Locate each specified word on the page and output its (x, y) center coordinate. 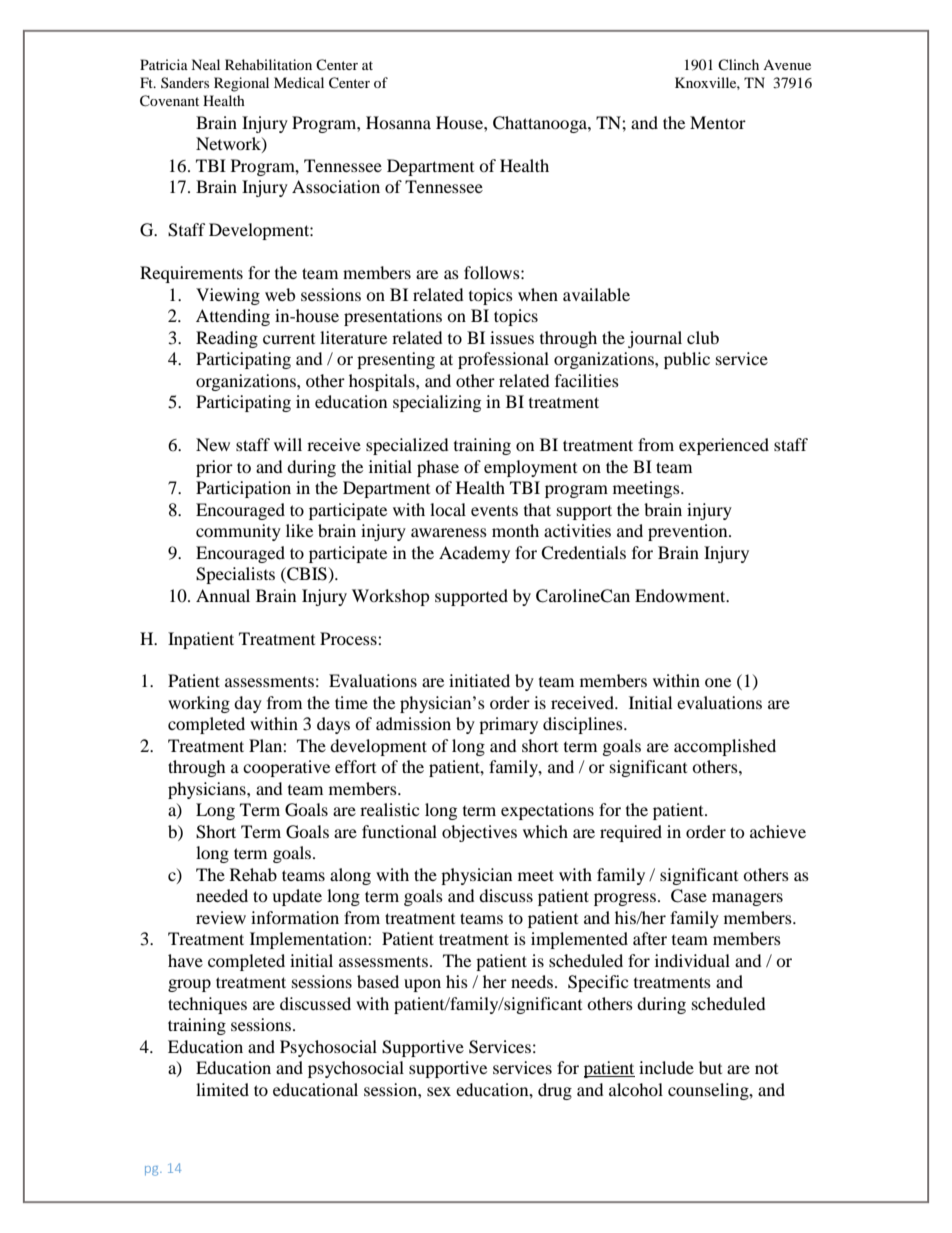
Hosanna (398, 122)
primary (508, 725)
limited (222, 1089)
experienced (724, 446)
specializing (437, 403)
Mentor (718, 122)
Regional (241, 84)
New (213, 444)
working (199, 704)
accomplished (725, 747)
